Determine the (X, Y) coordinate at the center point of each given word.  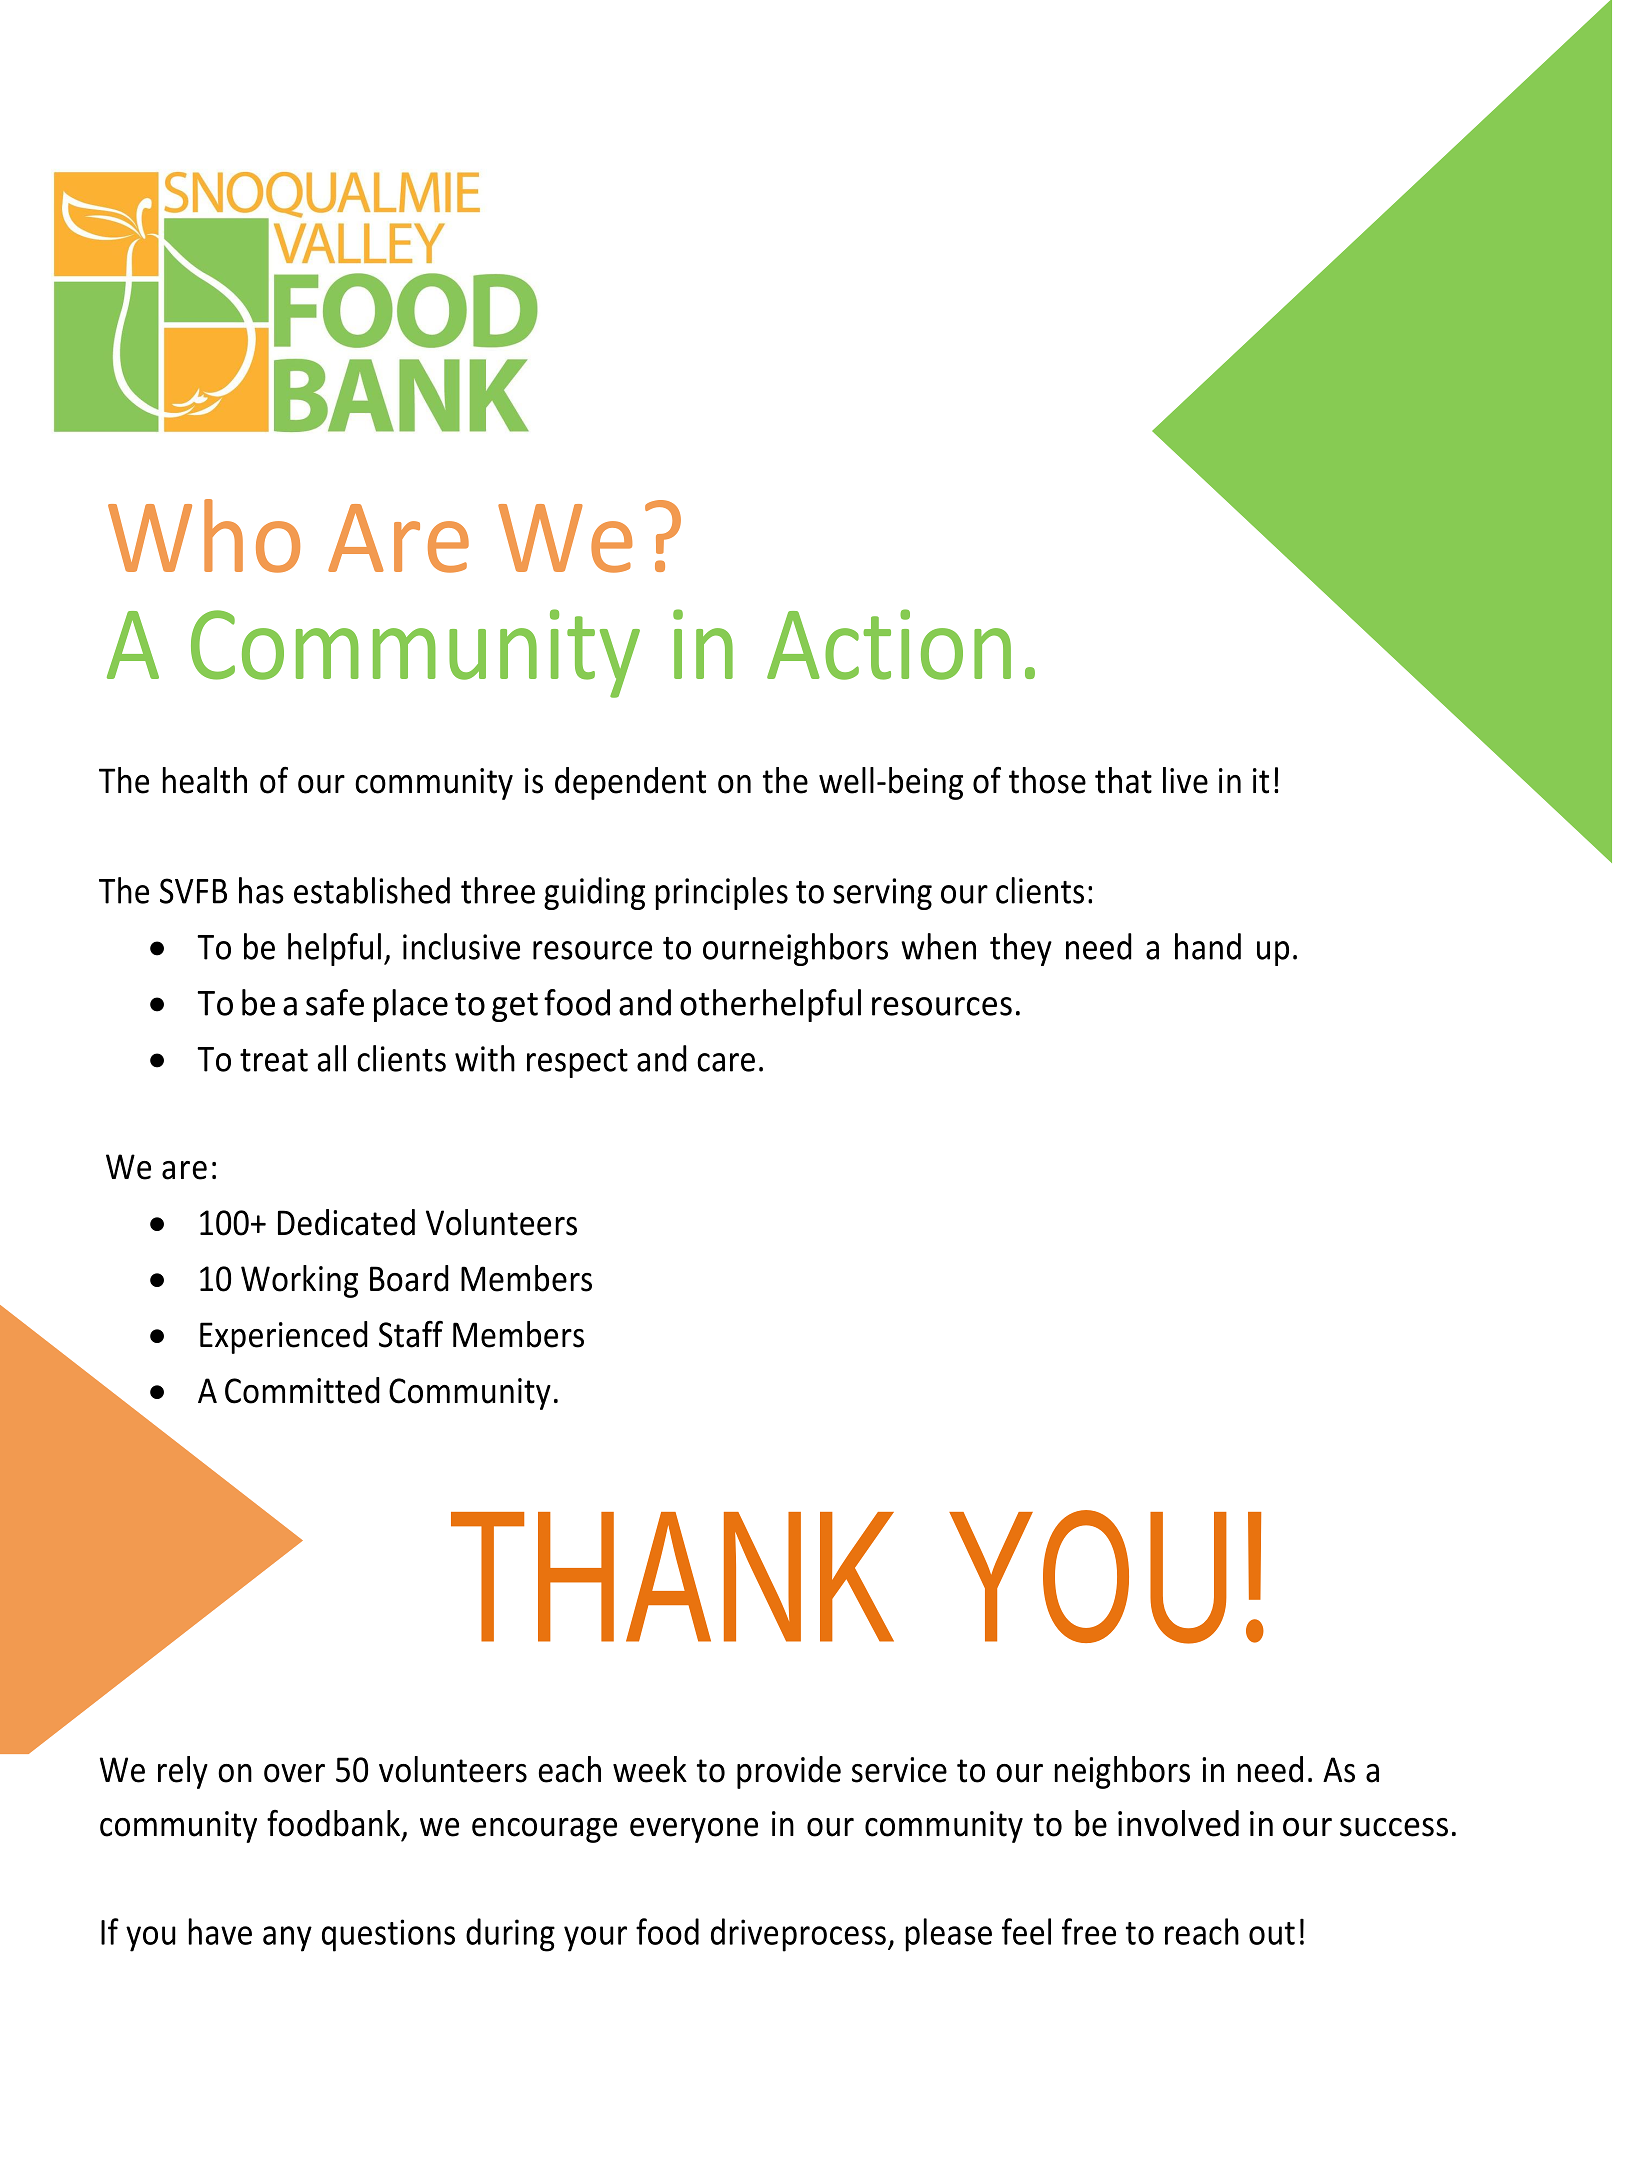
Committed (302, 1390)
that (1123, 780)
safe (335, 1002)
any (287, 1939)
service (899, 1770)
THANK (672, 1577)
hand (1208, 946)
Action (889, 644)
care (726, 1062)
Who (204, 536)
